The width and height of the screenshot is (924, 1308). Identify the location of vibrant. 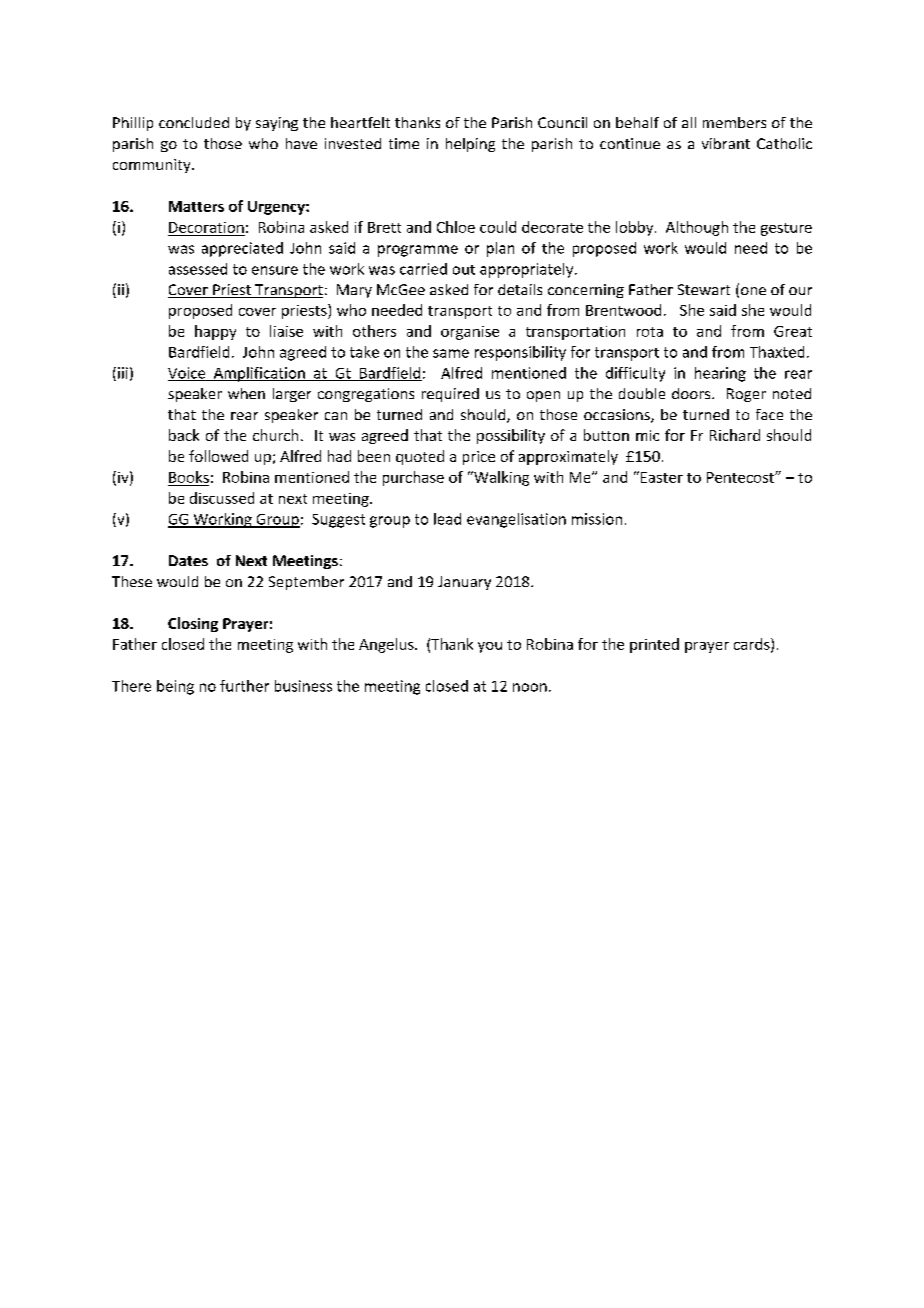
(726, 143).
